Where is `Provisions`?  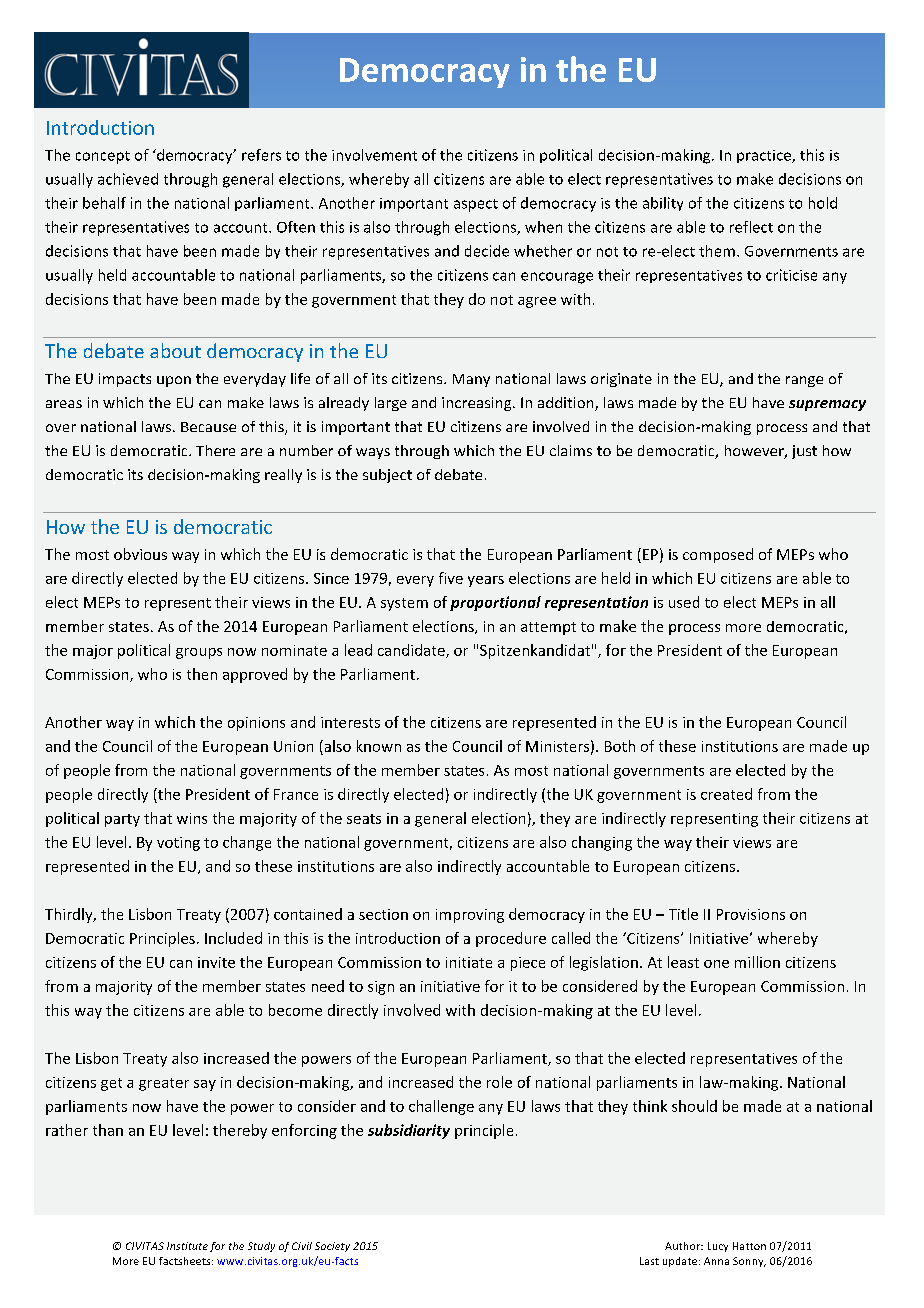 Provisions is located at coordinates (751, 914).
